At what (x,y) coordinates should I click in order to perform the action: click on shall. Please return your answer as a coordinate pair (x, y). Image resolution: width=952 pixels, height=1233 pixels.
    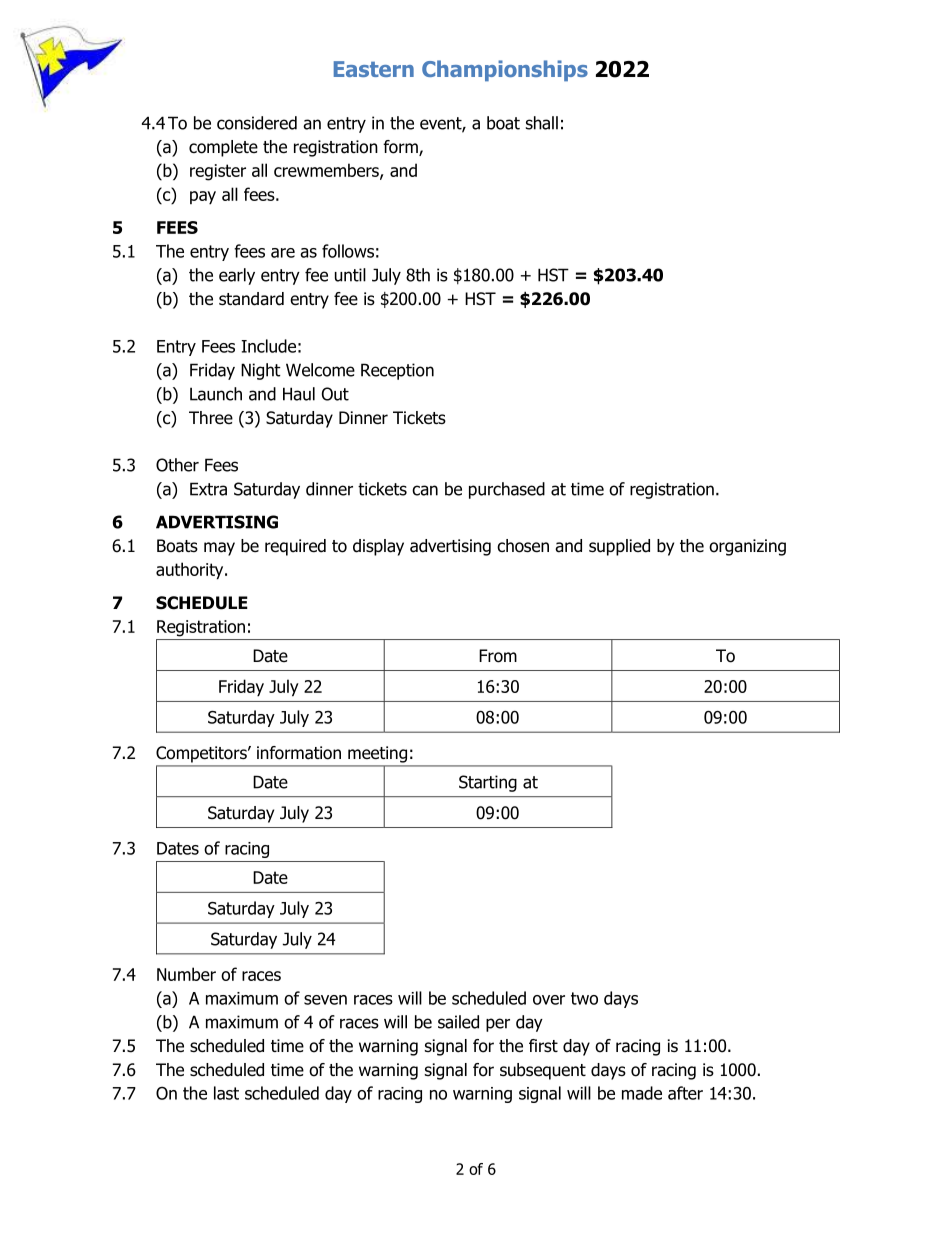
    Looking at the image, I should click on (542, 123).
